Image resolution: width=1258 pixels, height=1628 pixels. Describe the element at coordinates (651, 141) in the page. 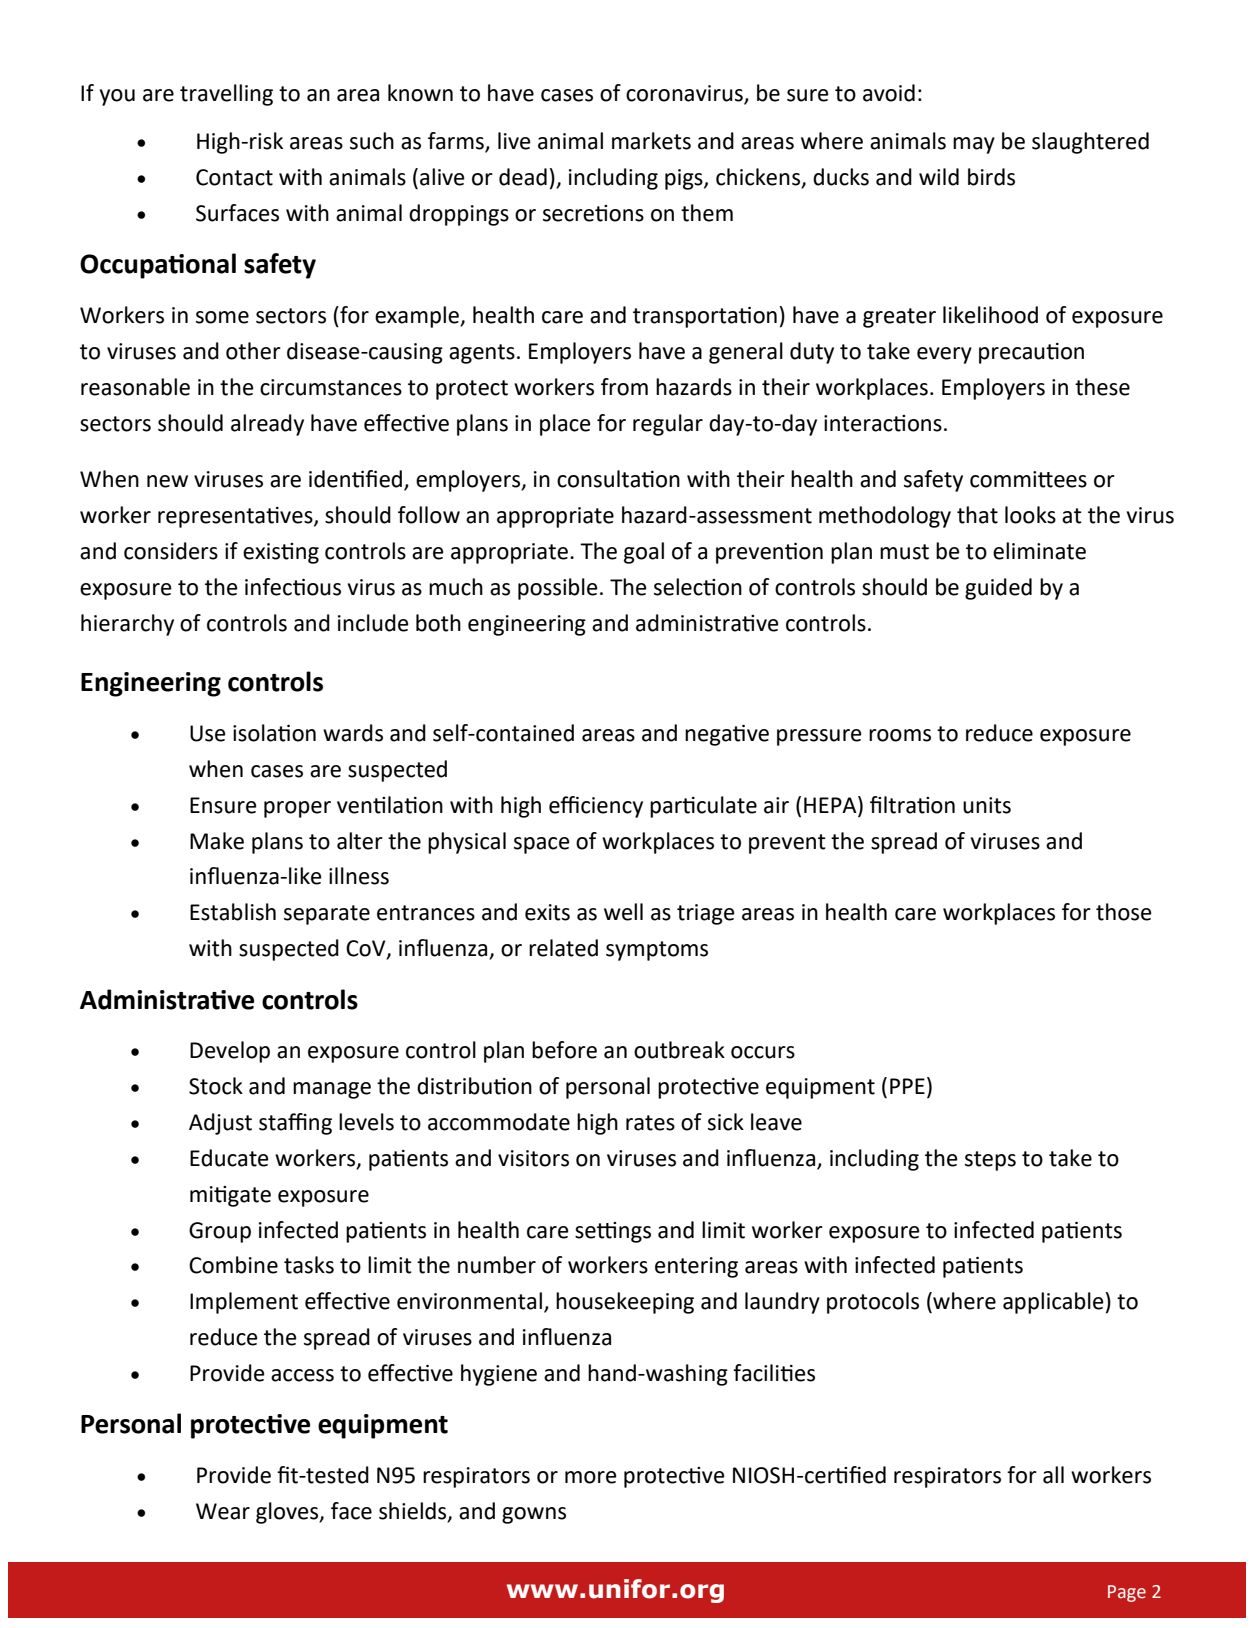

I see `markets` at that location.
